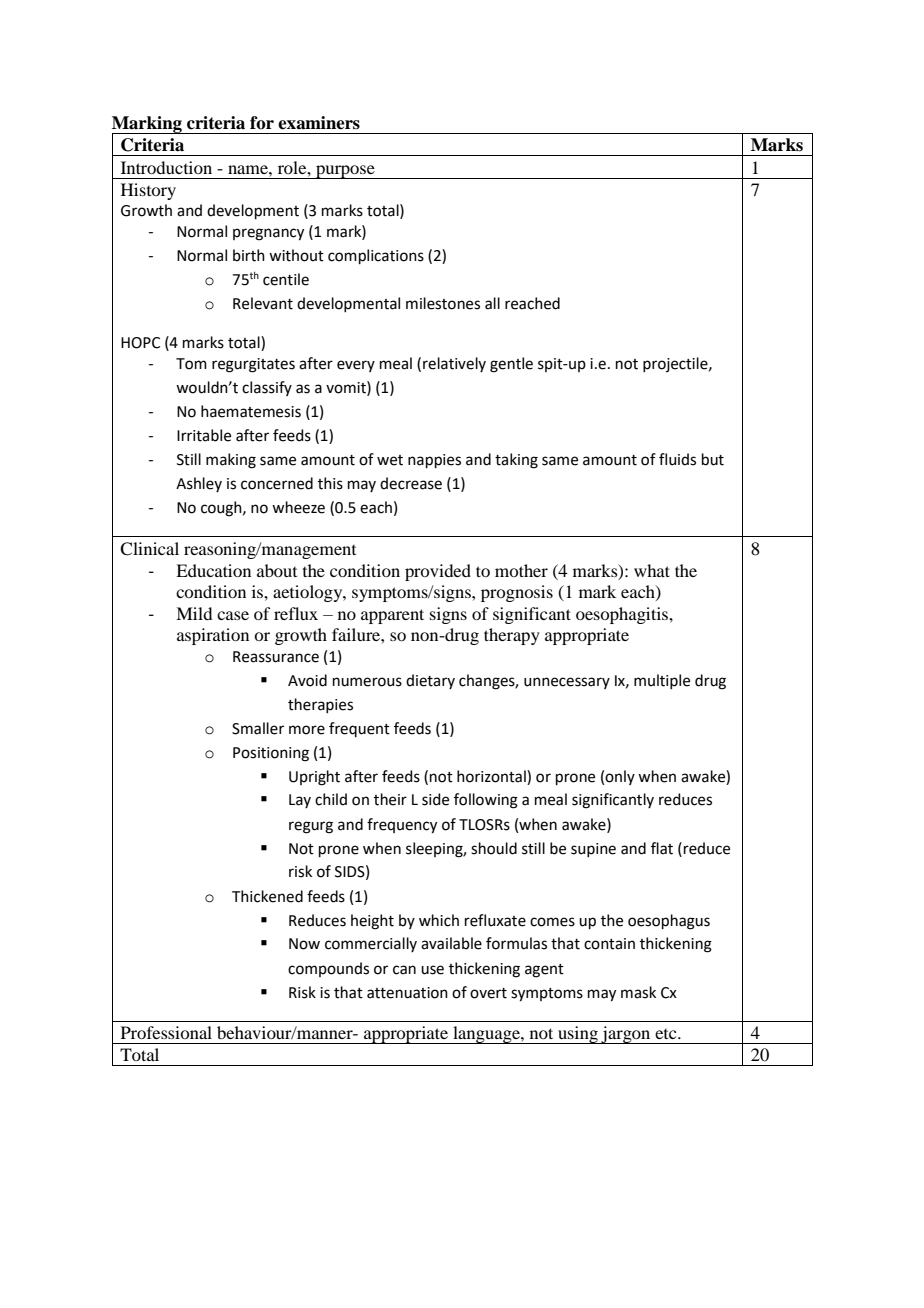 This screenshot has width=924, height=1308. I want to click on what, so click(652, 570).
